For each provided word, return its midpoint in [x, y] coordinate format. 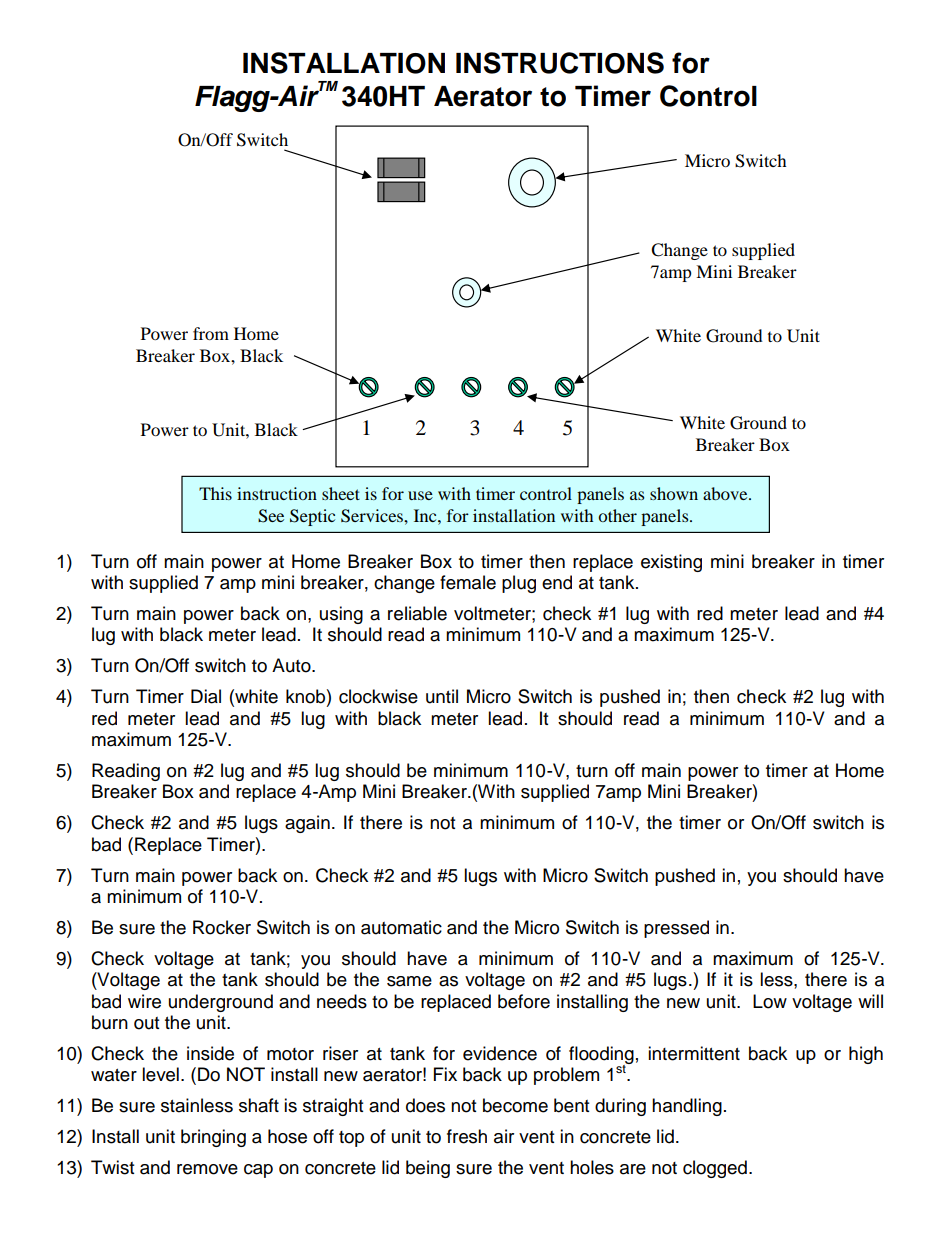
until [442, 696]
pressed [676, 929]
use [420, 495]
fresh [467, 1136]
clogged [715, 1169]
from [211, 333]
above [726, 493]
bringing [213, 1138]
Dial [206, 696]
